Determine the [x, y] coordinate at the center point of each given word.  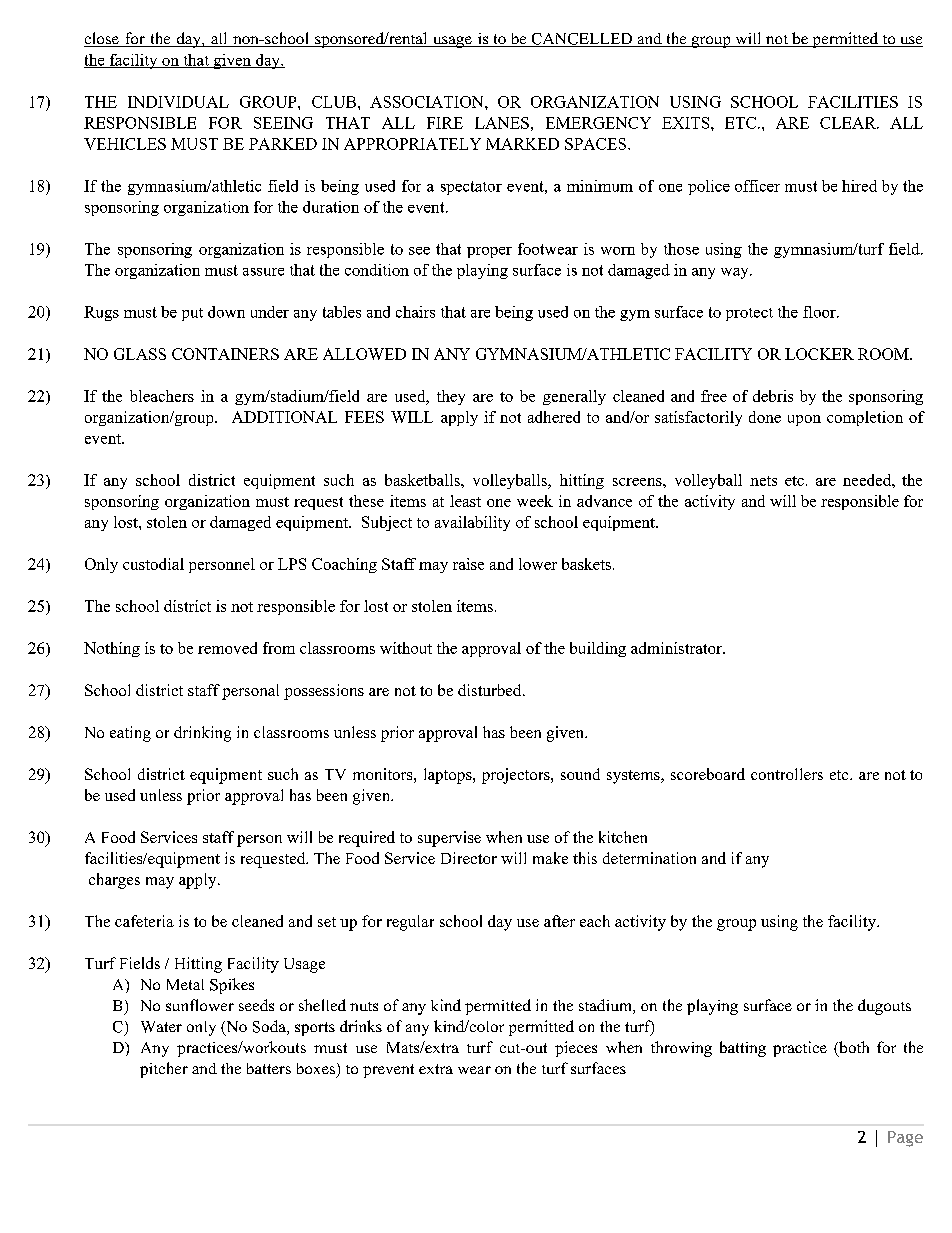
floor [820, 312]
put [192, 314]
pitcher [164, 1070]
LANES [502, 123]
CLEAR [849, 123]
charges [114, 881]
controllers [787, 774]
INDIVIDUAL [178, 102]
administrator [677, 648]
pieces [576, 1049]
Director [469, 858]
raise [468, 564]
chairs [415, 312]
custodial [153, 564]
